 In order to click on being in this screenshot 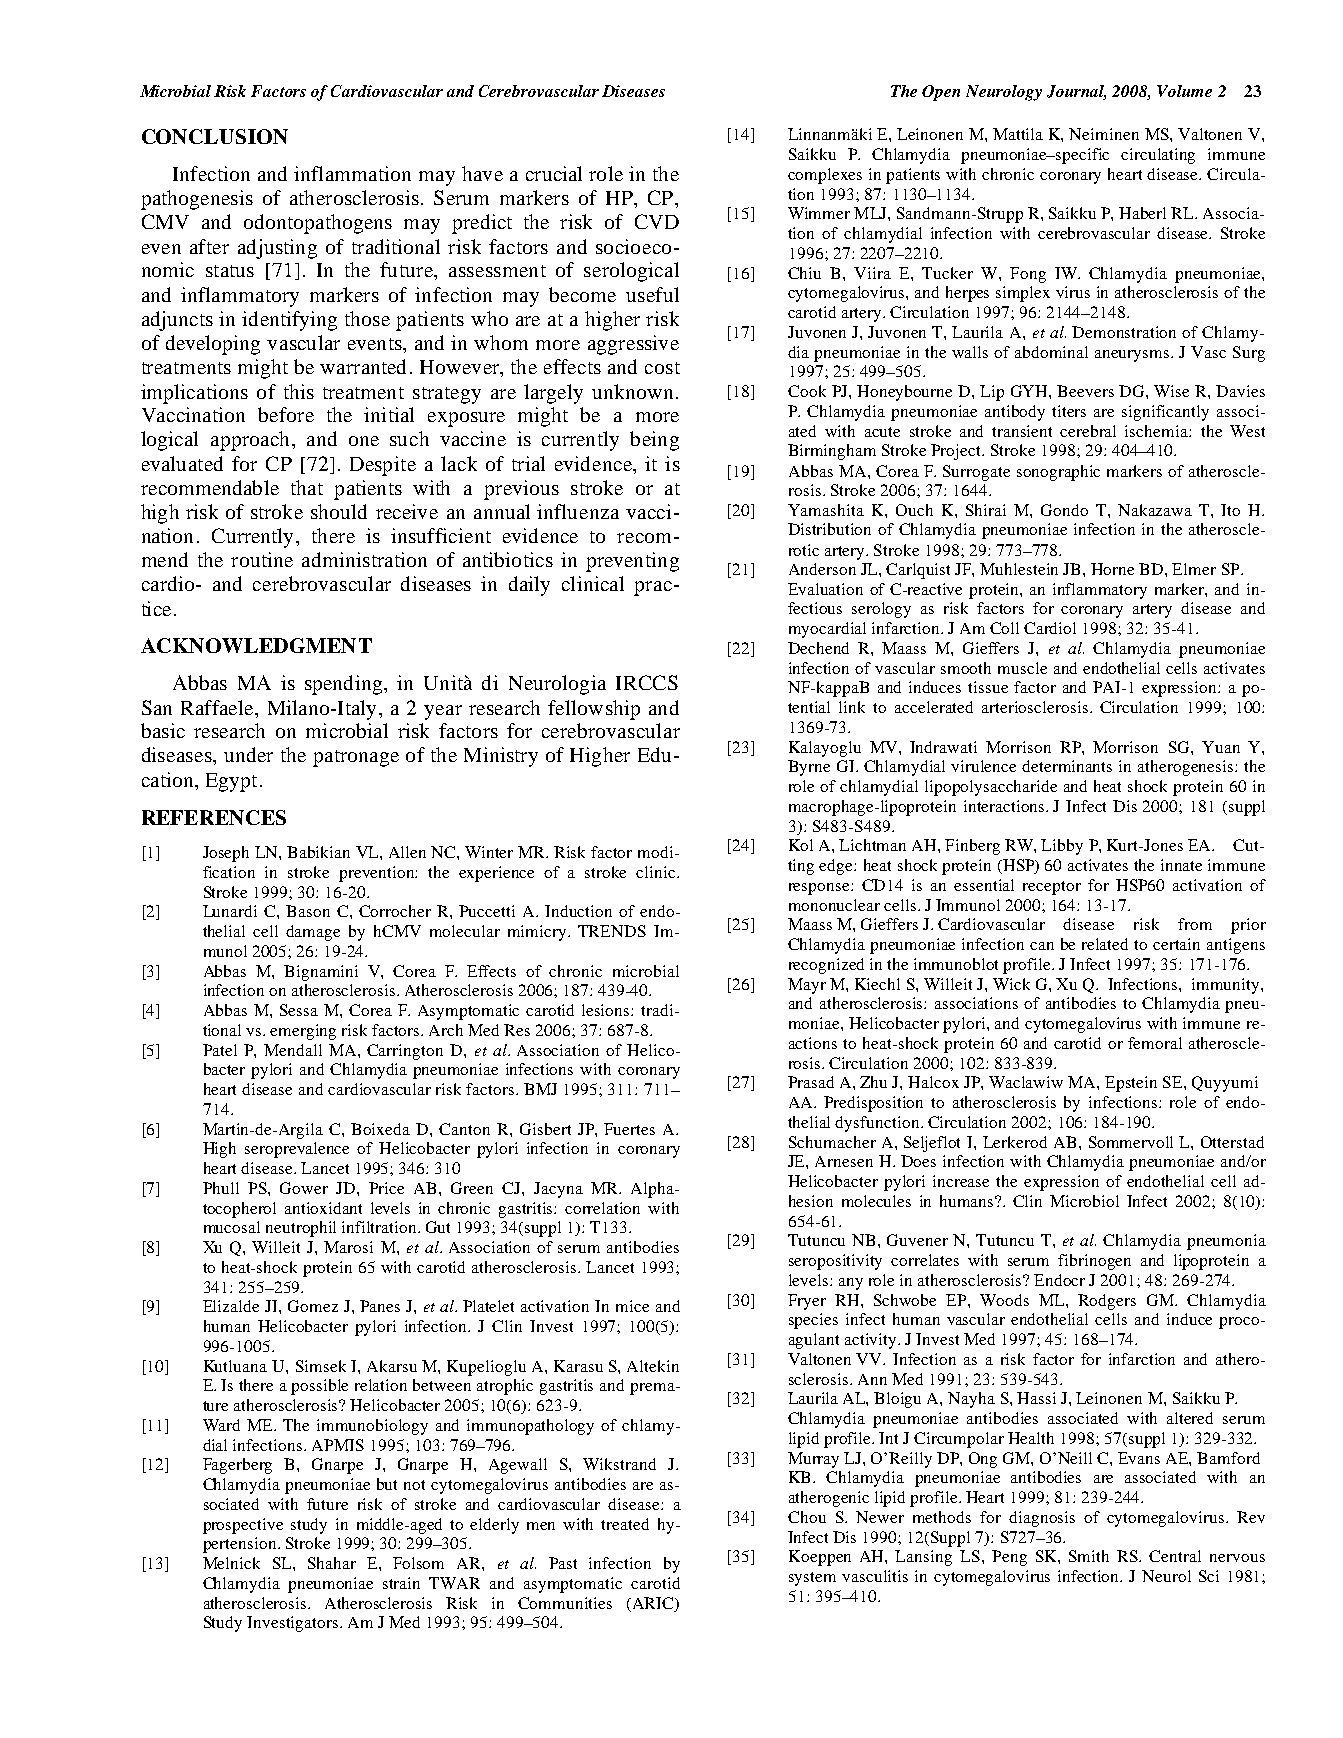, I will do `click(654, 441)`.
